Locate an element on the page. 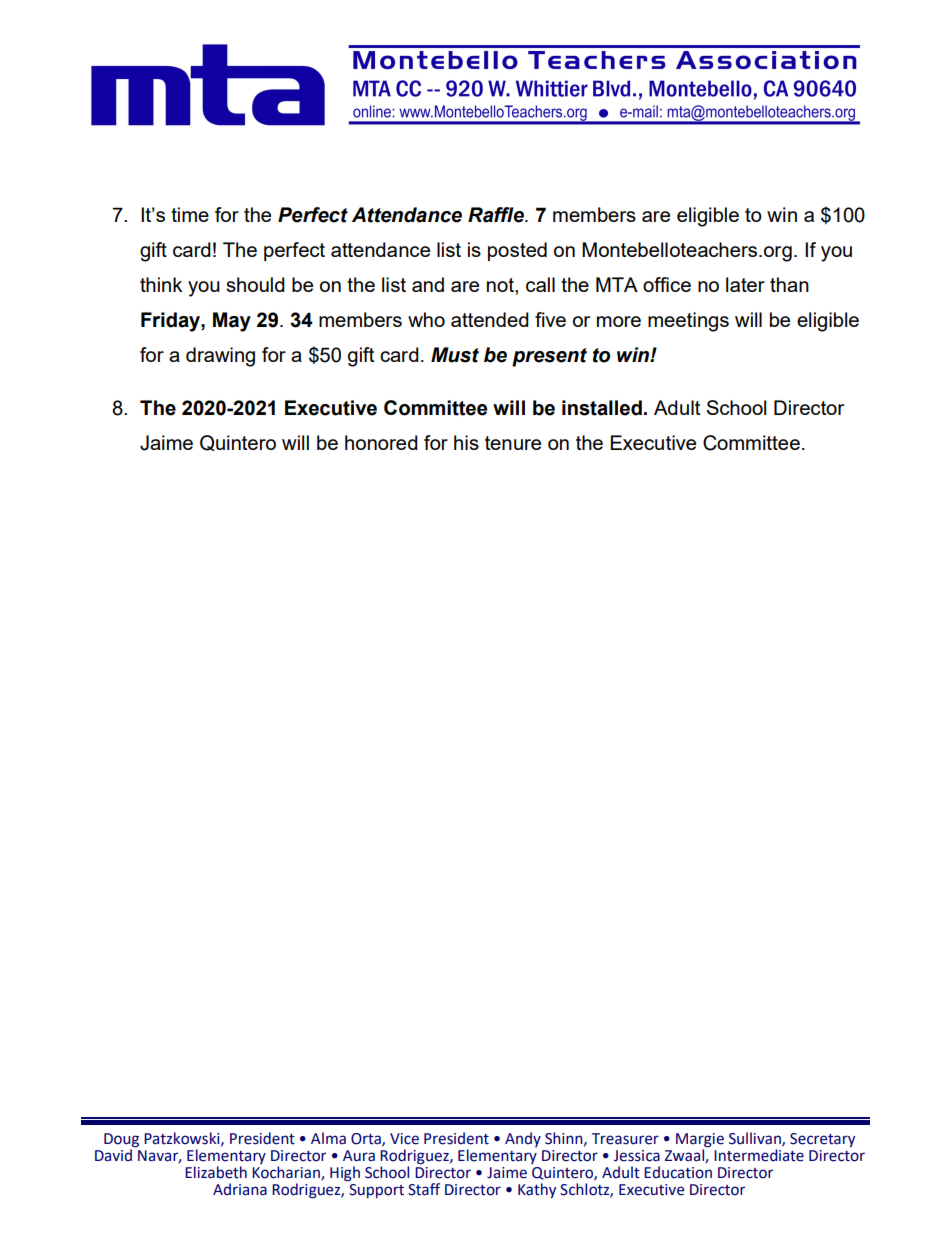  his is located at coordinates (466, 442).
